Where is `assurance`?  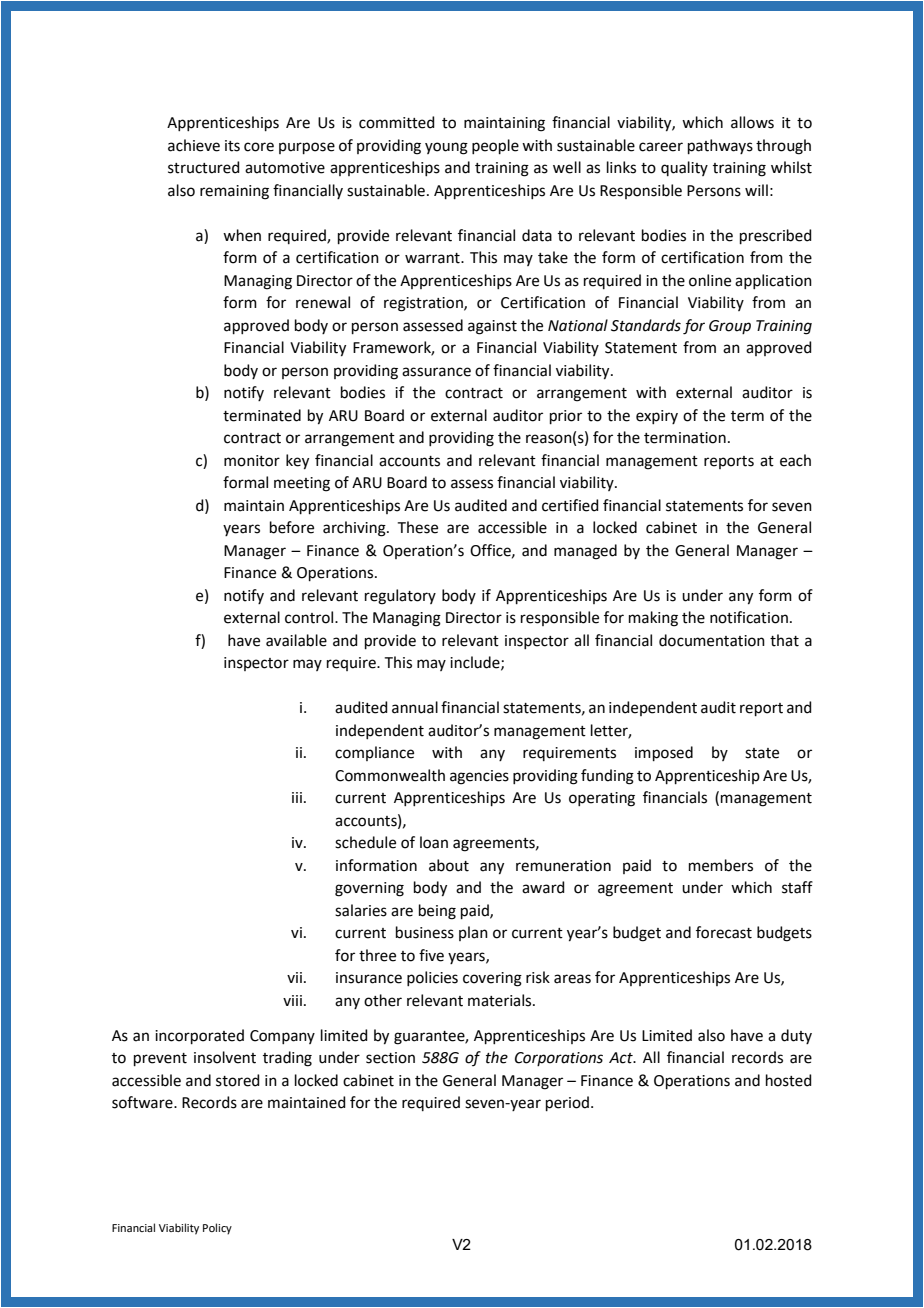
assurance is located at coordinates (436, 372).
